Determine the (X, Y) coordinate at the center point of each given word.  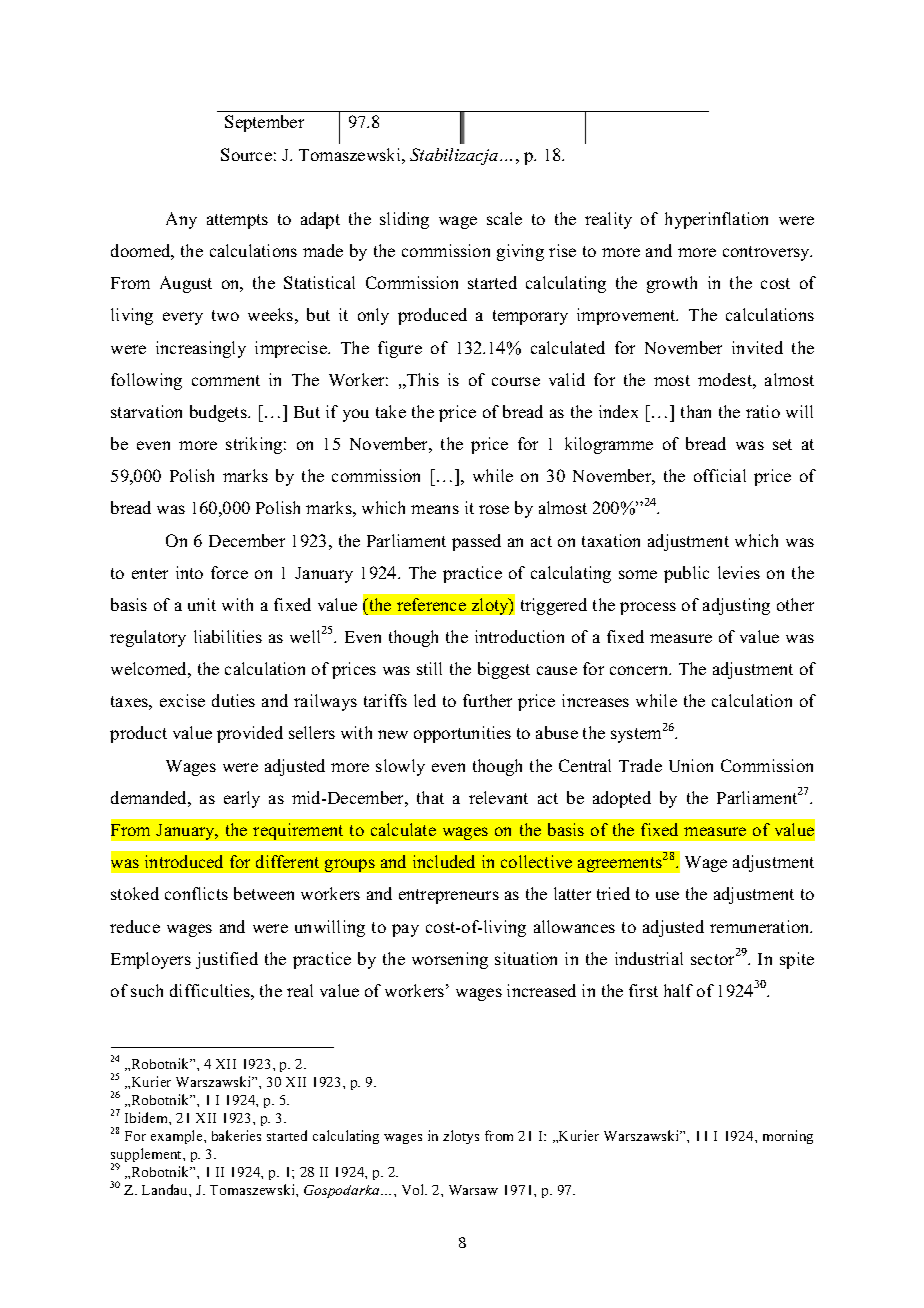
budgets (219, 413)
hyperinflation (716, 220)
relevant (498, 797)
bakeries (236, 1135)
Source (246, 154)
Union (691, 765)
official (720, 475)
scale (504, 218)
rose (494, 509)
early (242, 799)
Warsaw (473, 1190)
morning (788, 1137)
